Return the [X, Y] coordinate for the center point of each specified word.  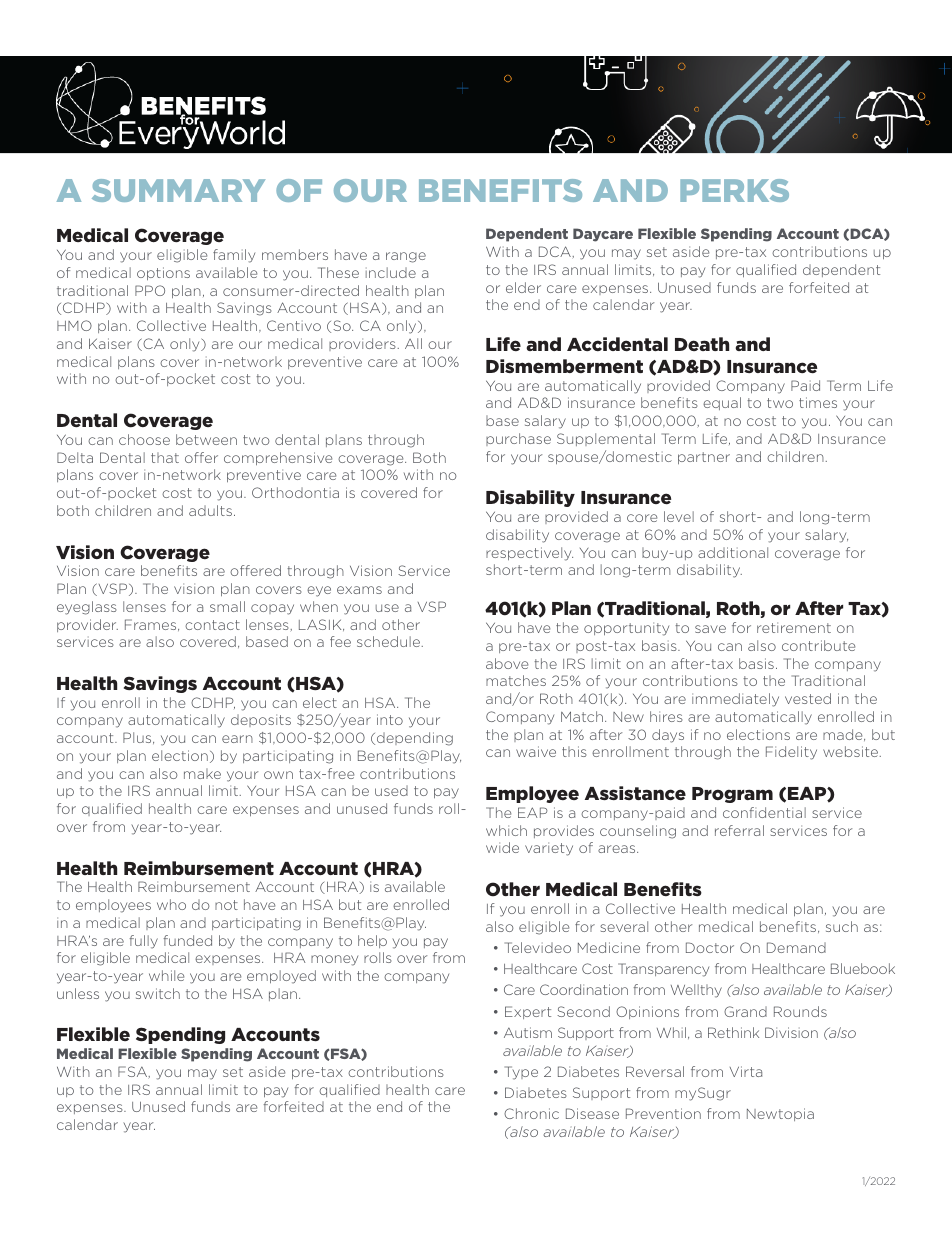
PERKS [734, 190]
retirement [794, 627]
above [507, 663]
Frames [152, 625]
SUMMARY [178, 190]
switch [158, 993]
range [406, 257]
